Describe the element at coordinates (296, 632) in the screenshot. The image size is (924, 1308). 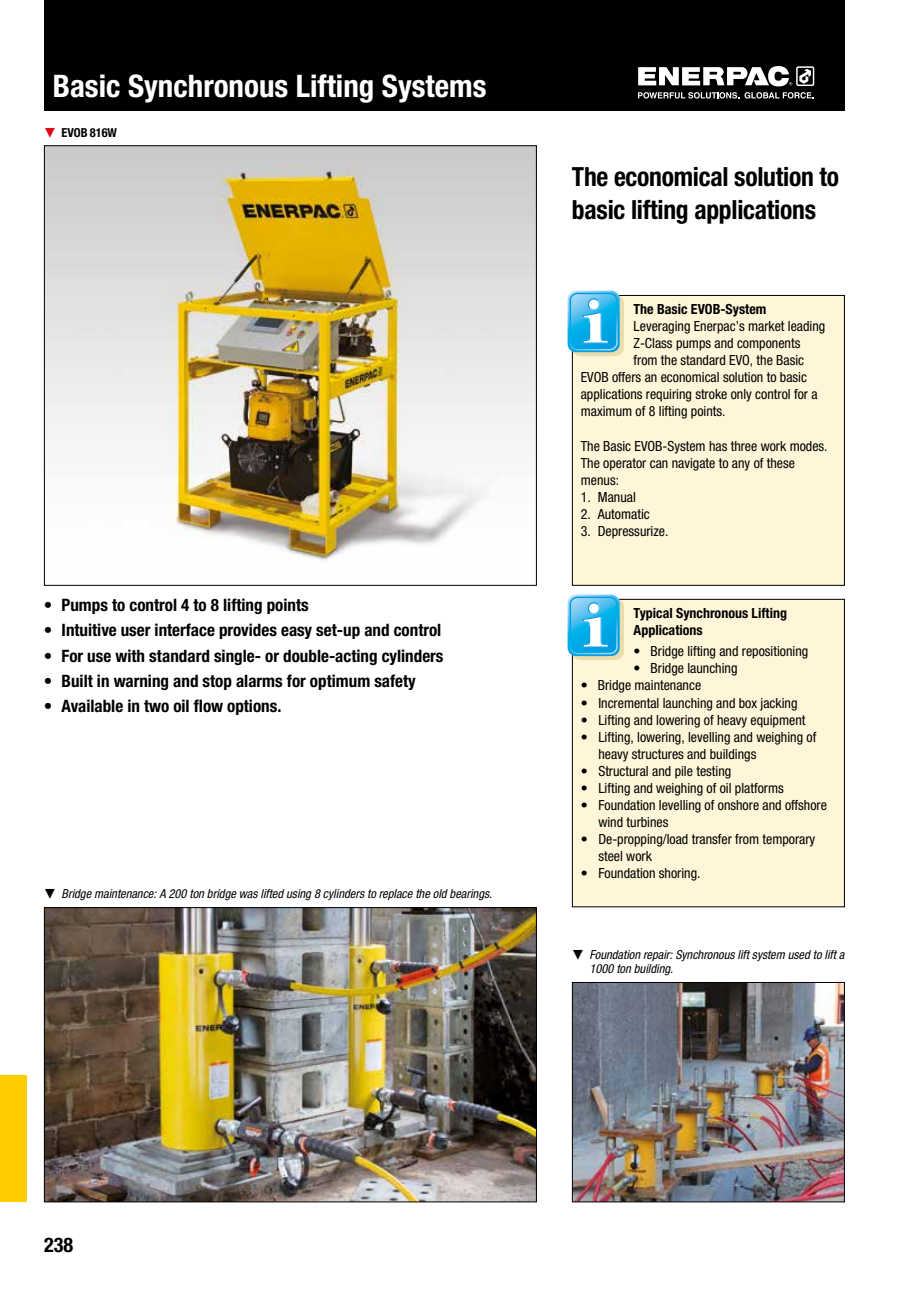
I see `easy` at that location.
